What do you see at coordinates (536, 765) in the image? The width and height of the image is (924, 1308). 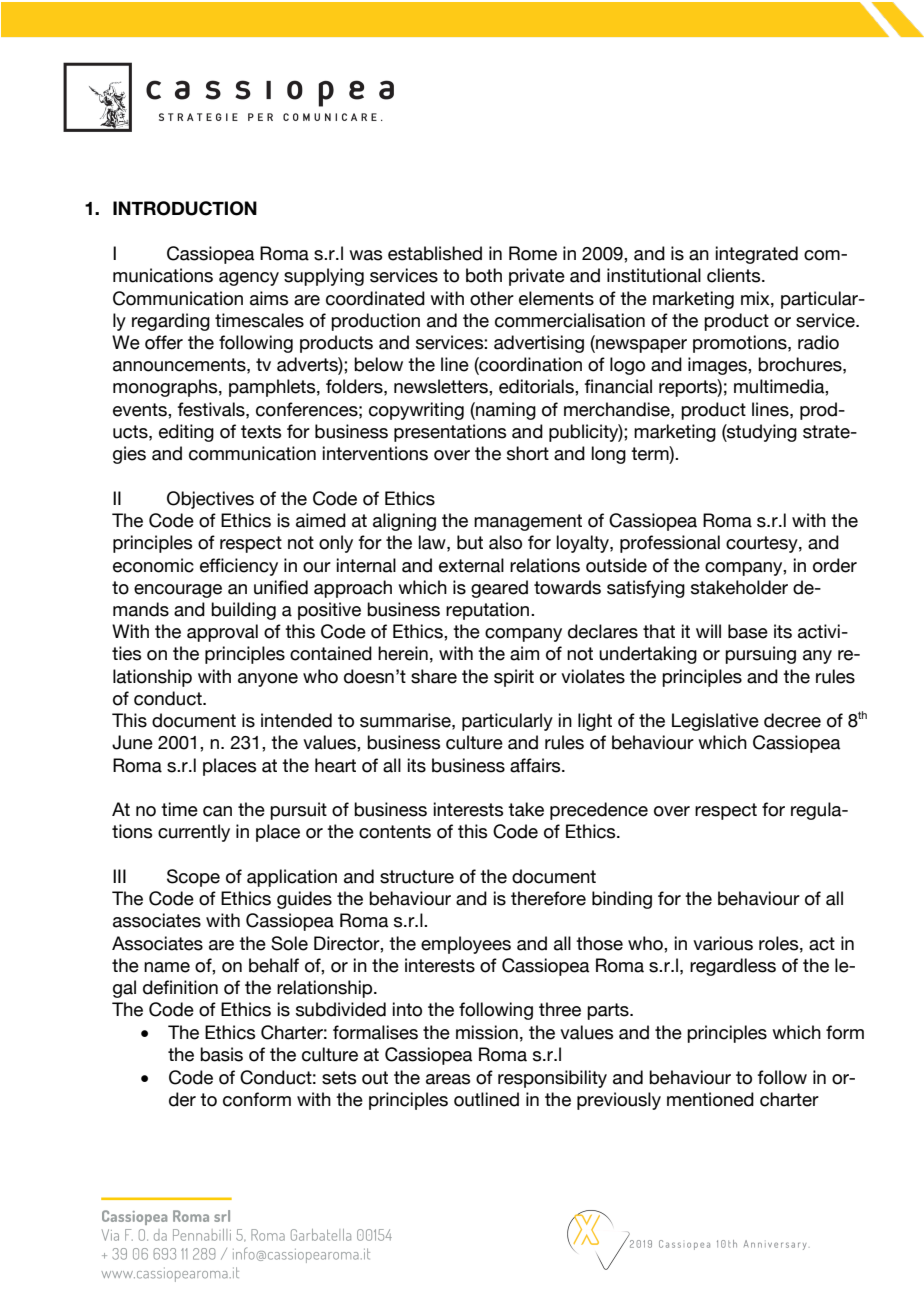 I see `affairs` at bounding box center [536, 765].
